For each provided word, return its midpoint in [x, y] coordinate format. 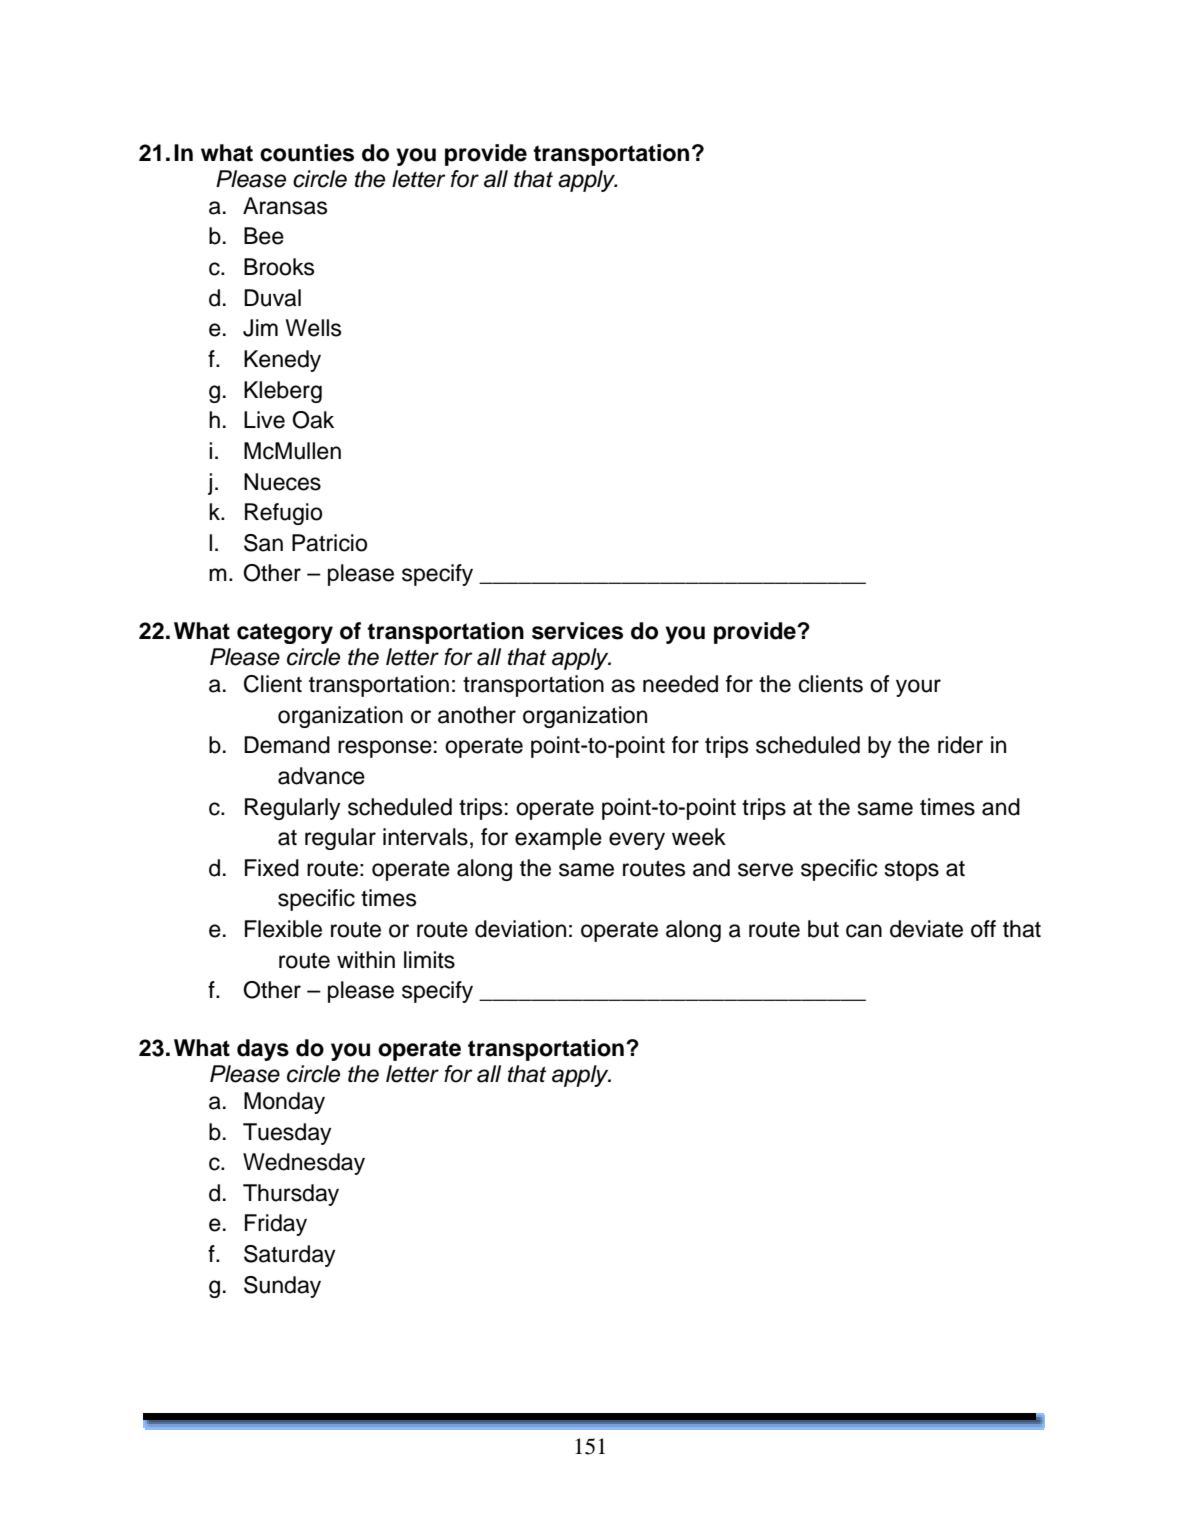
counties [307, 153]
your [918, 688]
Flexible [283, 929]
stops [912, 871]
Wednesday [304, 1164]
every [637, 841]
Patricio [329, 543]
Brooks [279, 267]
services [577, 631]
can [864, 931]
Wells [313, 328]
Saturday [290, 1256]
